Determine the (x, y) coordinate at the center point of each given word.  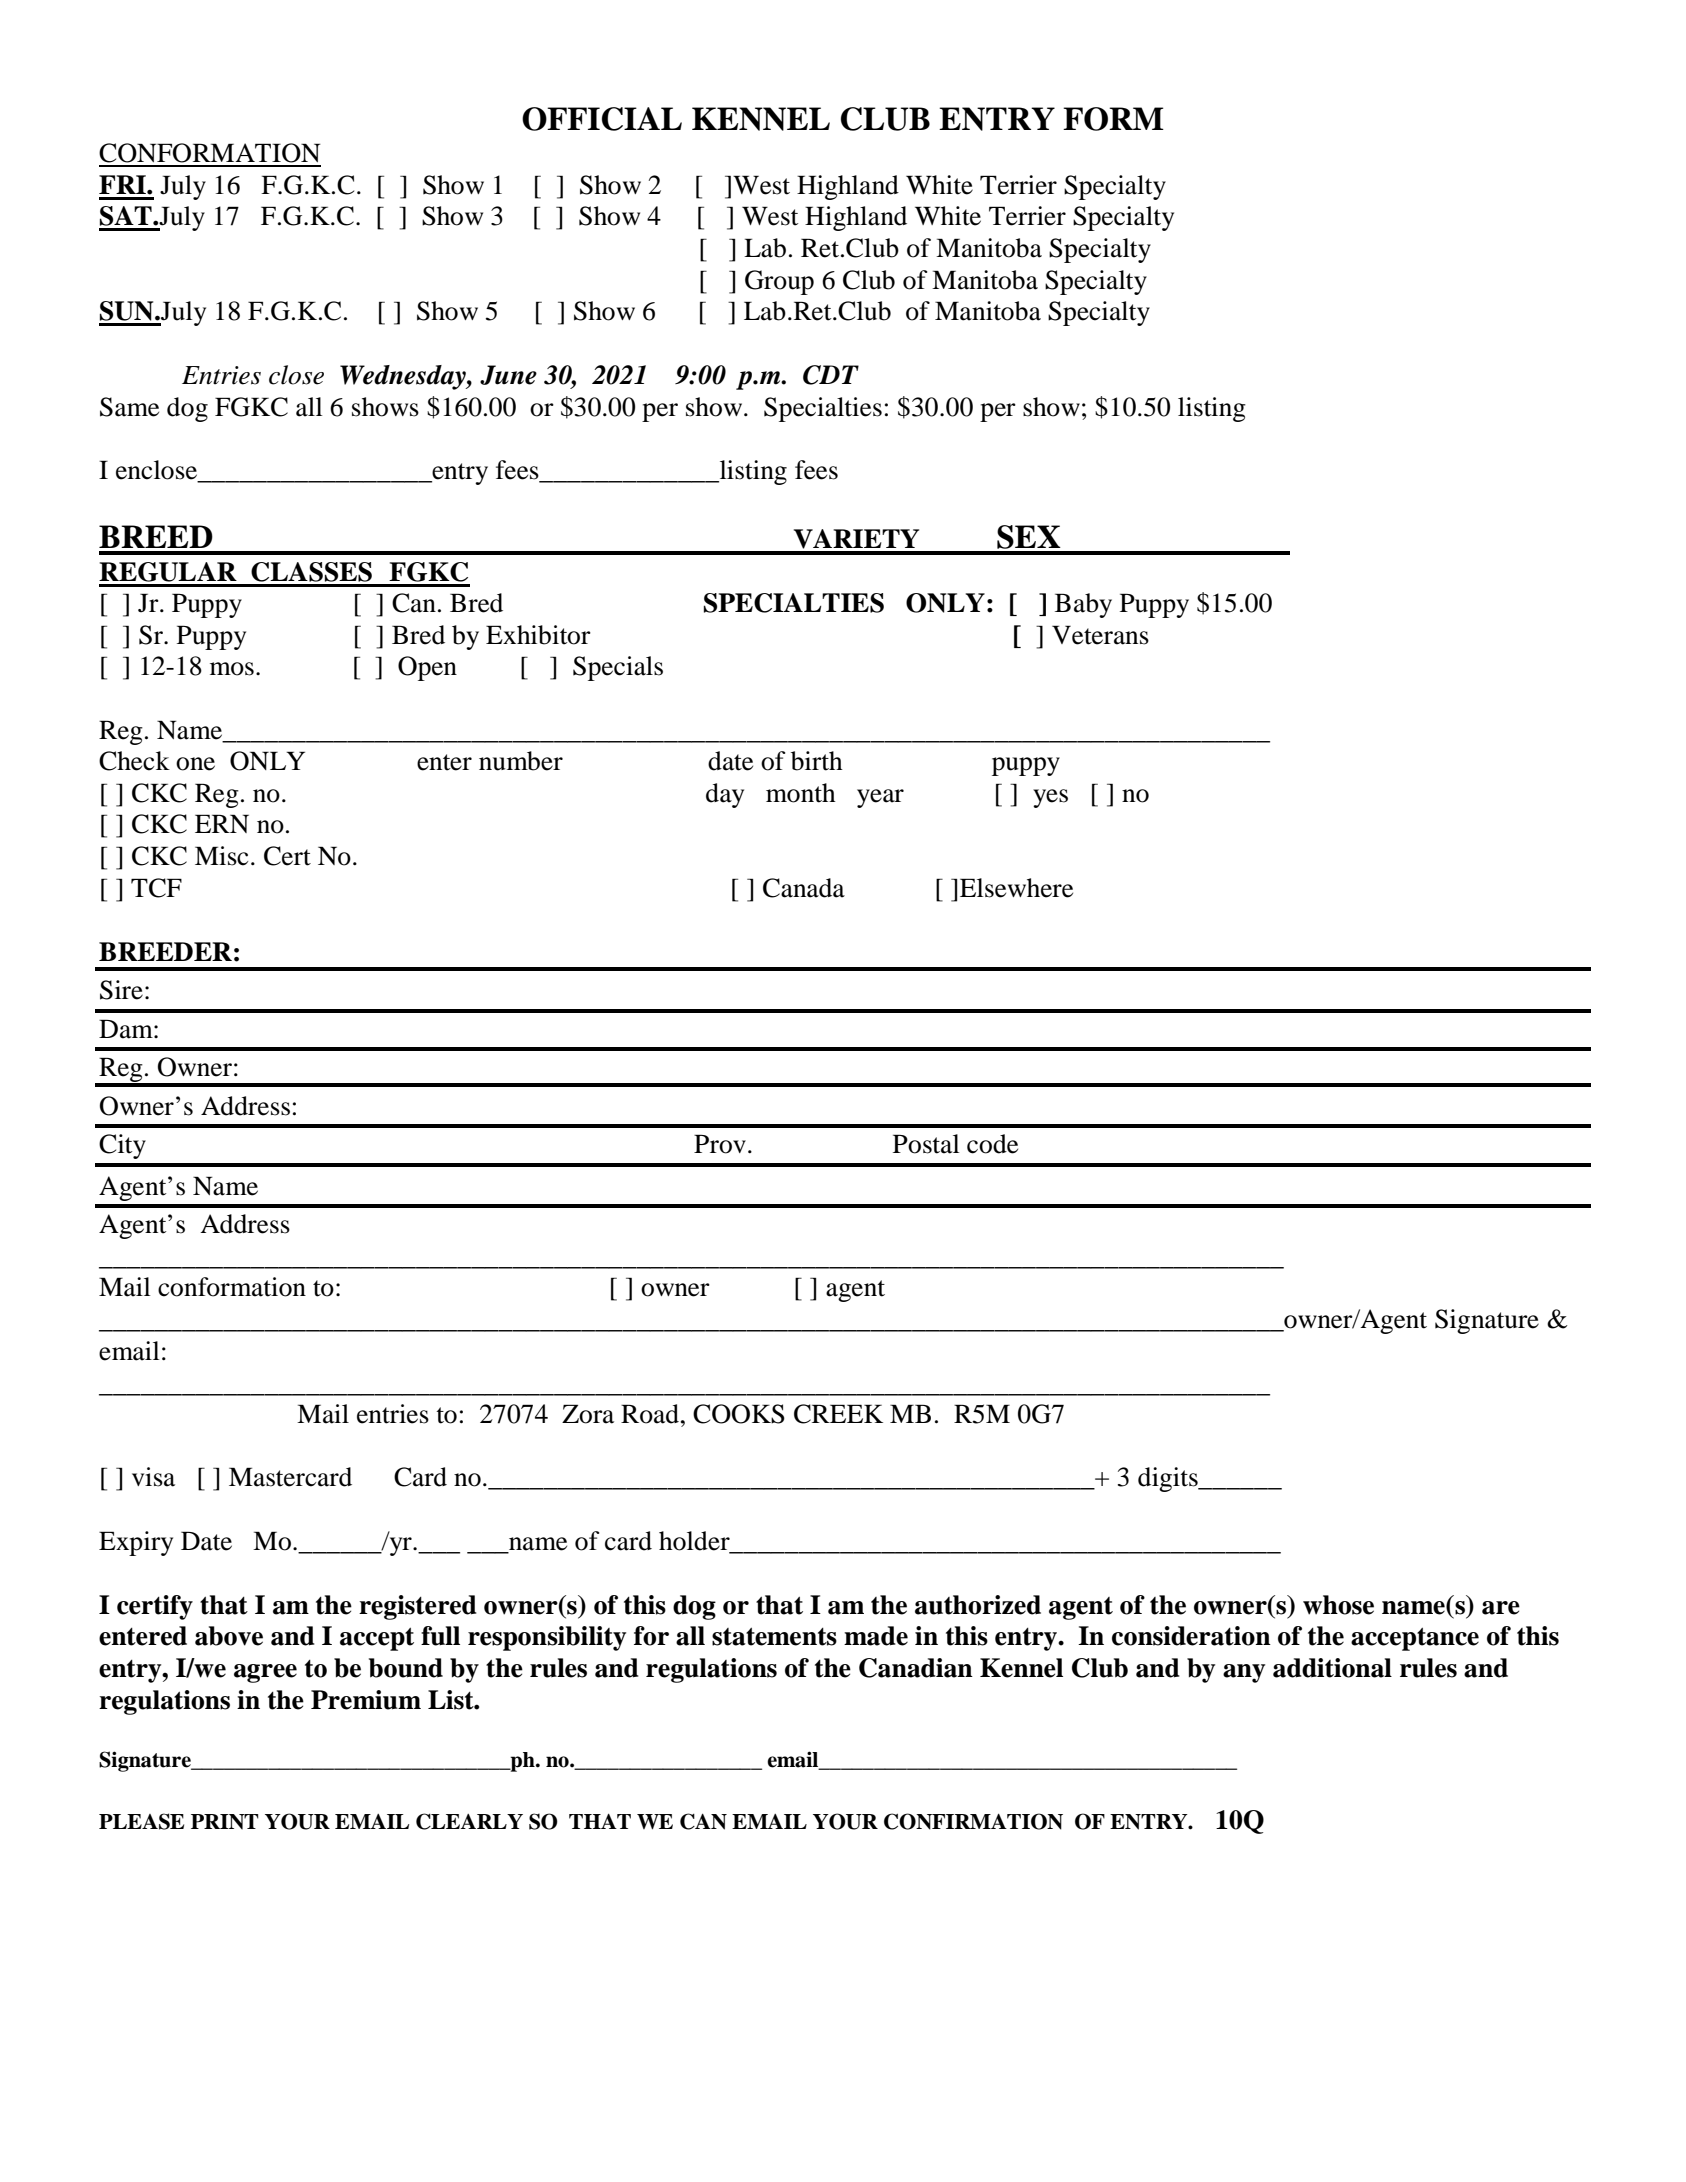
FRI (123, 184)
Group (779, 282)
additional (1332, 1668)
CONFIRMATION (973, 1821)
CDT (831, 375)
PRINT (225, 1822)
